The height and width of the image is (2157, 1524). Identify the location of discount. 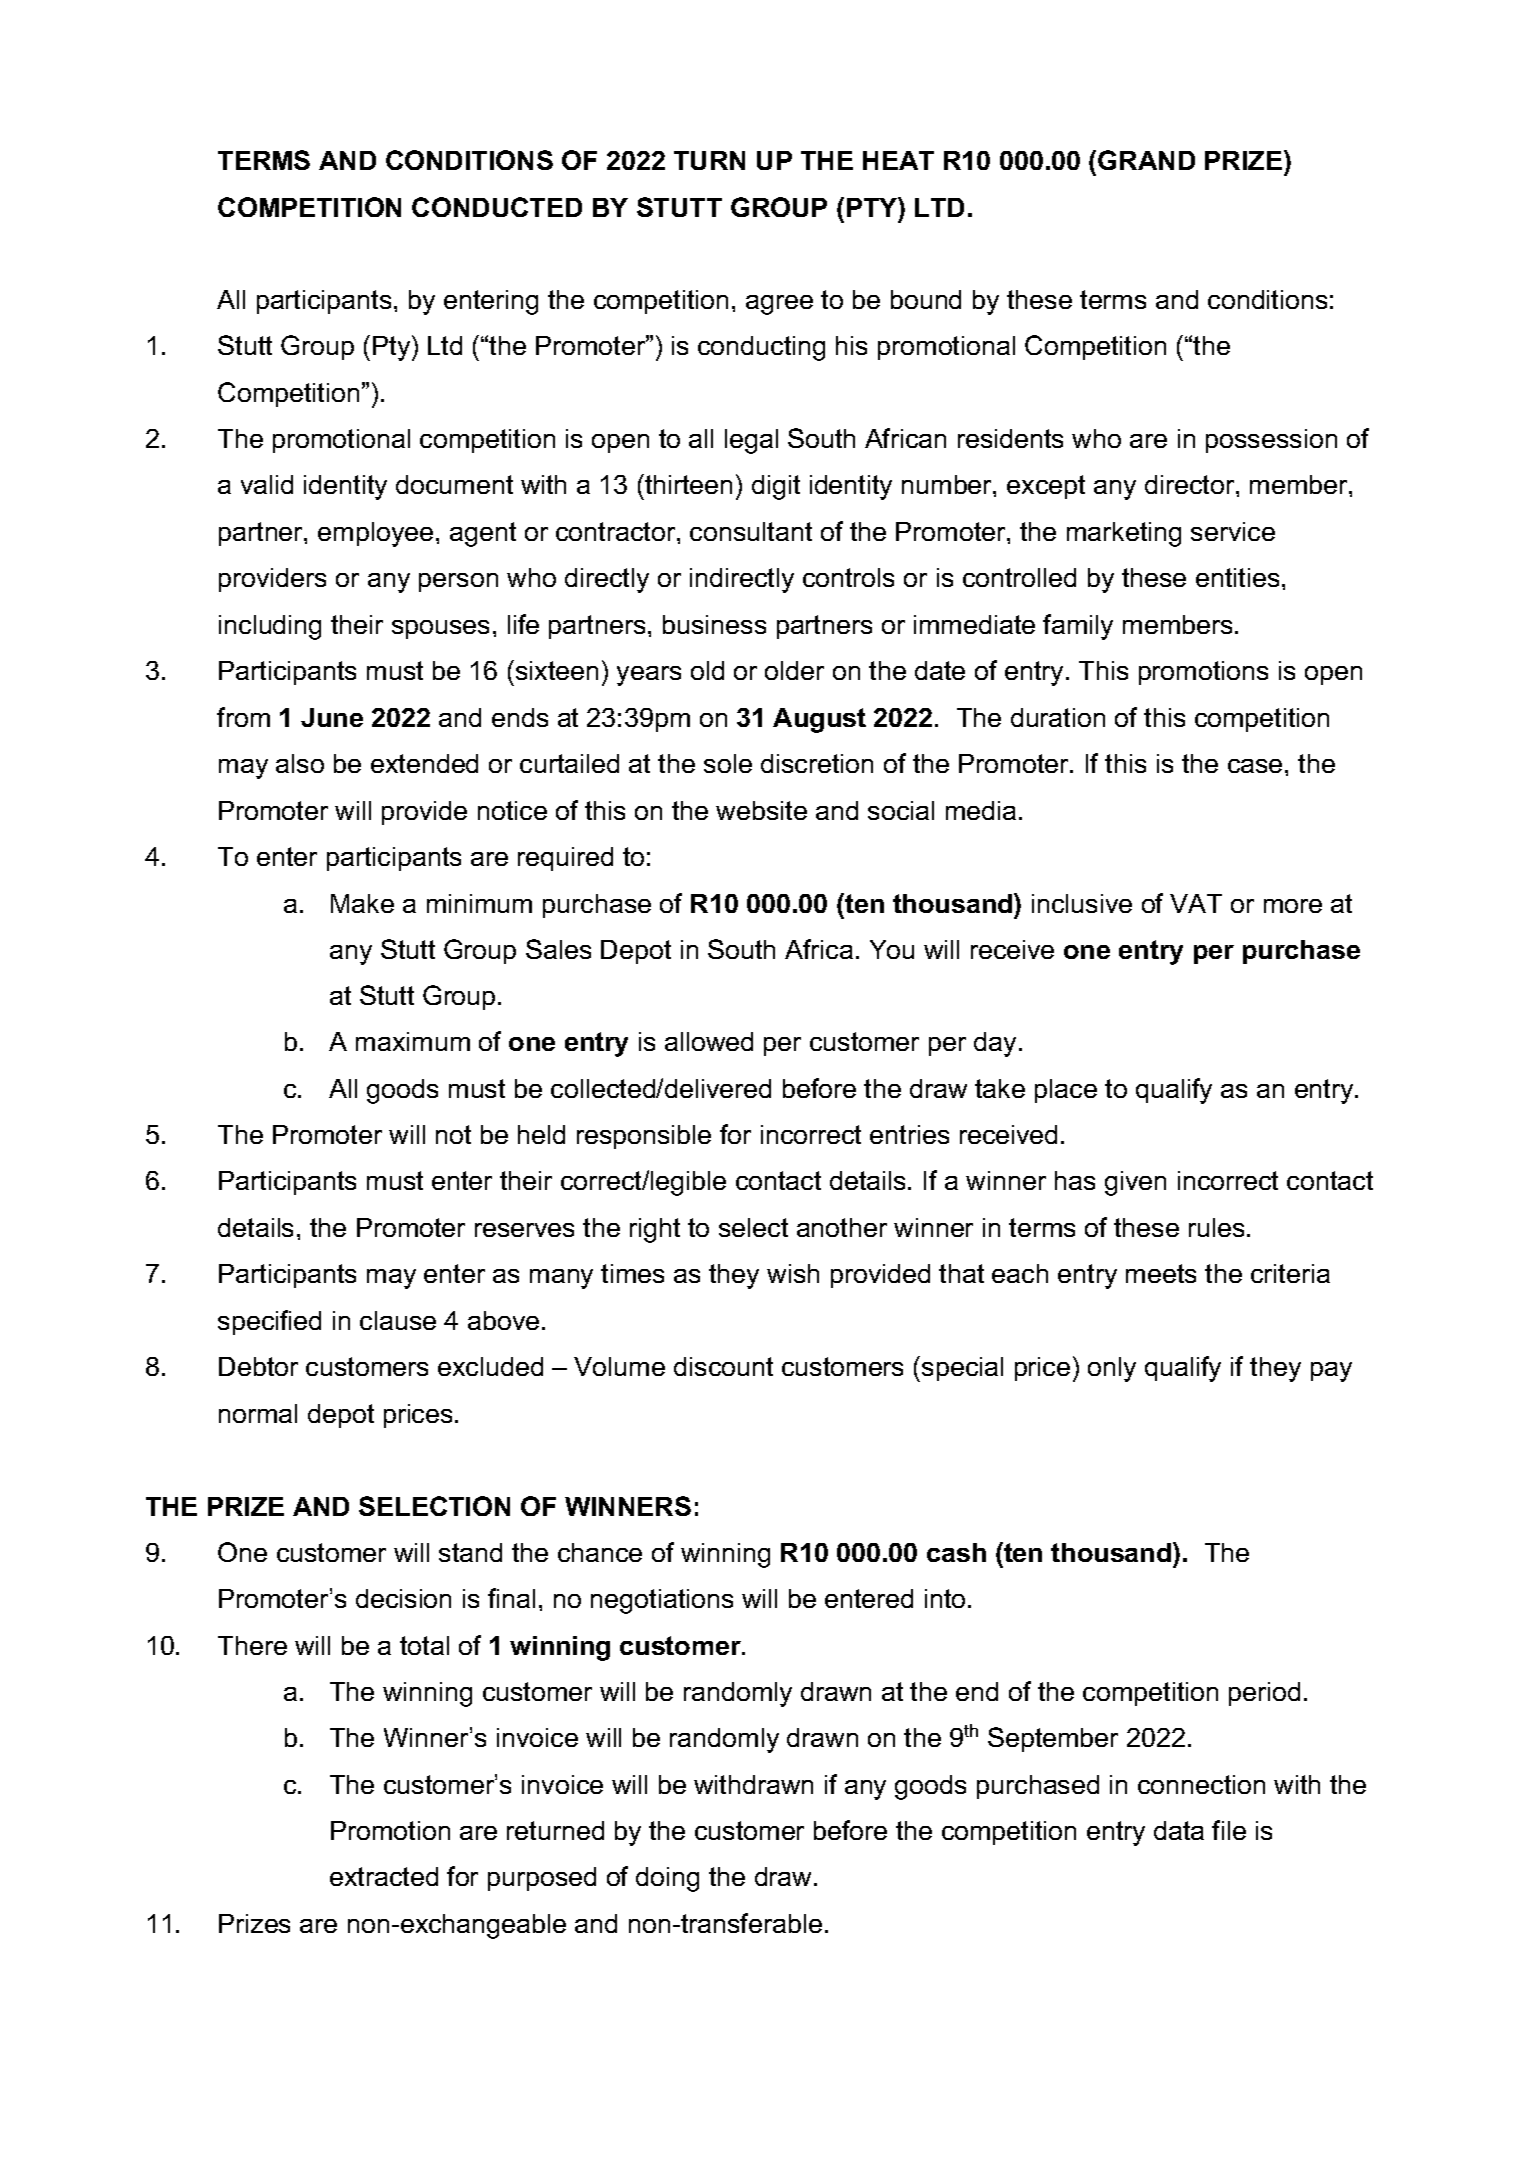
(723, 1366).
